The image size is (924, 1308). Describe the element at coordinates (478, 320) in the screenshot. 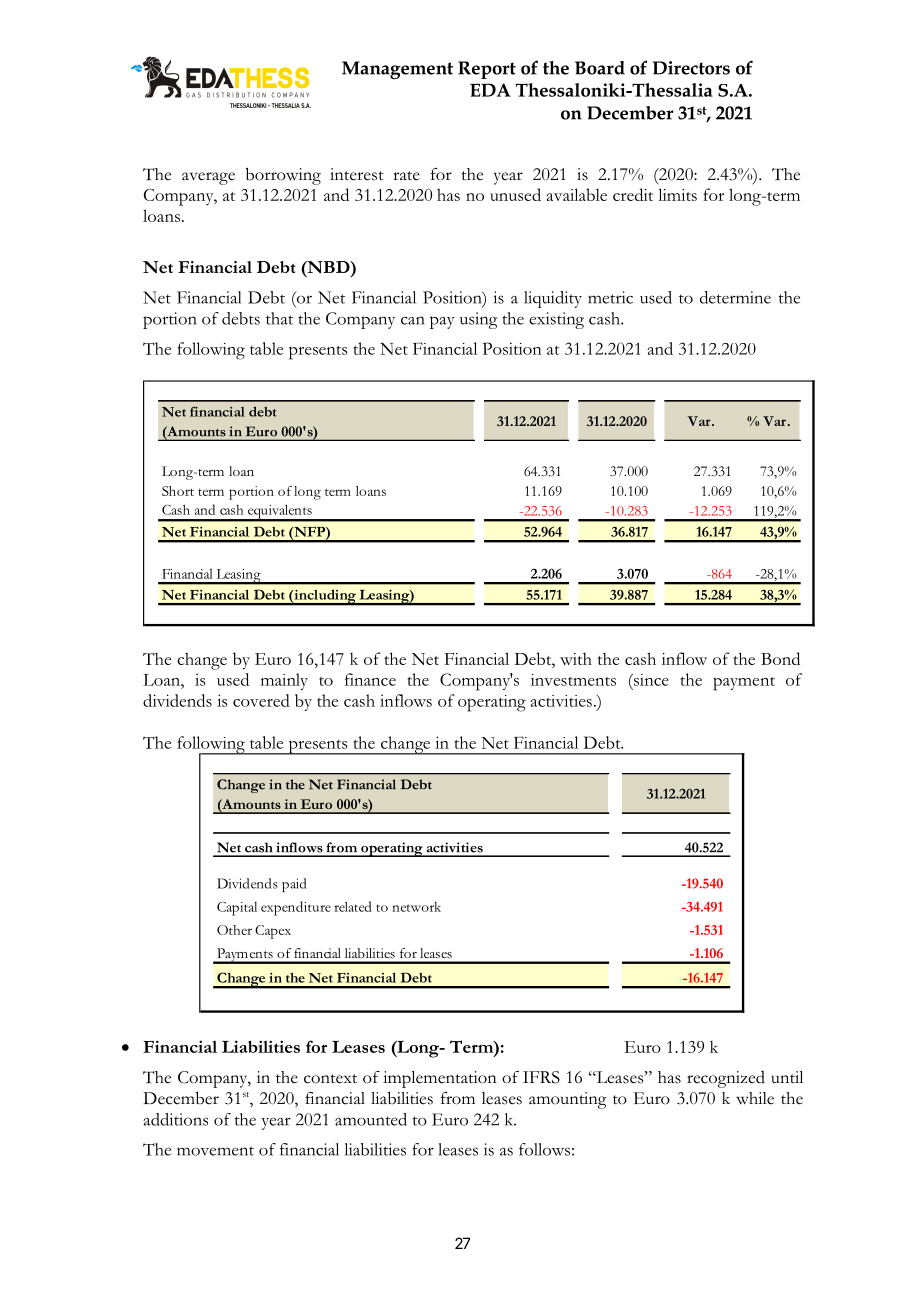

I see `using` at that location.
